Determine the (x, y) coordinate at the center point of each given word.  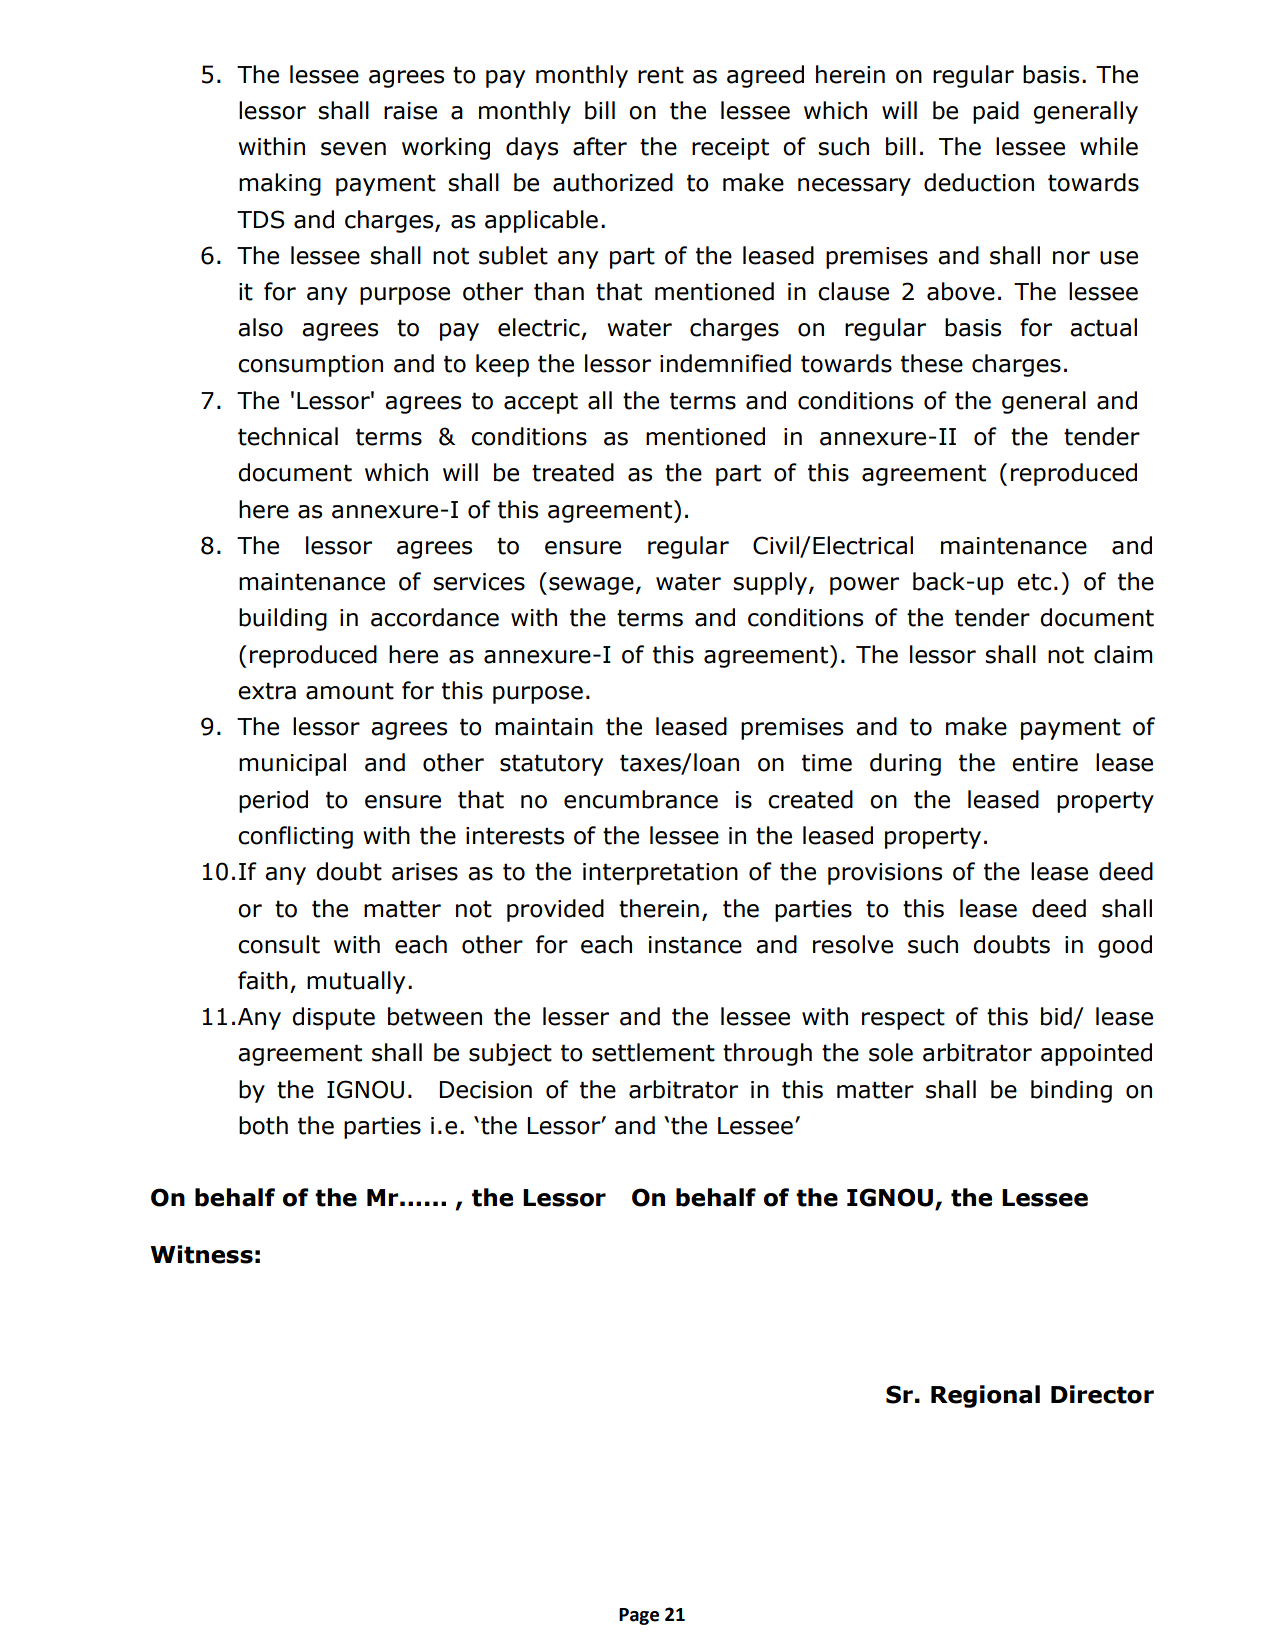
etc (1034, 582)
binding (1071, 1091)
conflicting (295, 837)
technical (288, 436)
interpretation (660, 874)
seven (353, 149)
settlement (653, 1052)
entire (1045, 763)
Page (639, 1616)
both (263, 1125)
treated (573, 472)
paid (996, 112)
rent (661, 75)
